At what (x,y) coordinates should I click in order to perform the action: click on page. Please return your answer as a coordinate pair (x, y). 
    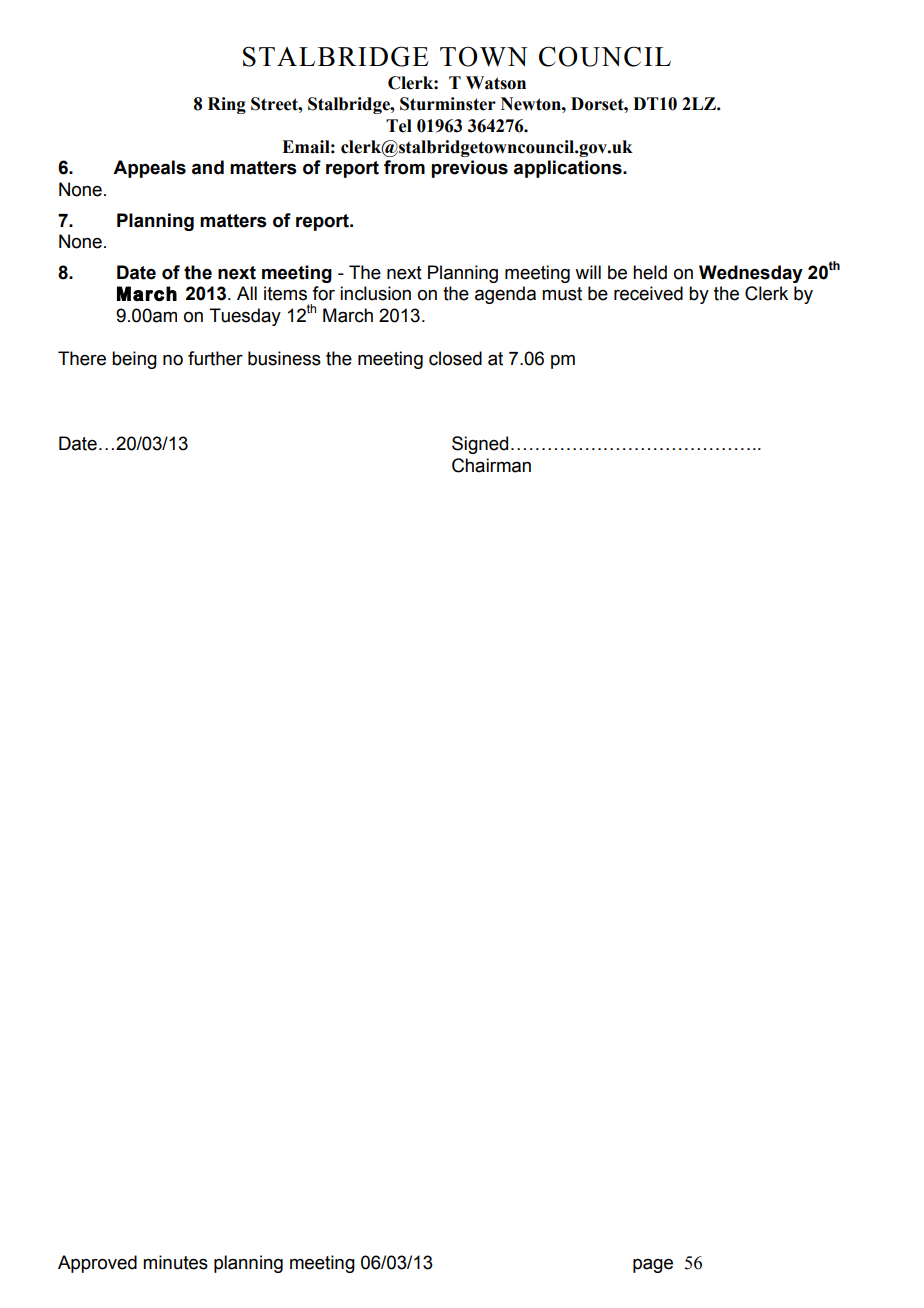
    Looking at the image, I should click on (653, 1266).
